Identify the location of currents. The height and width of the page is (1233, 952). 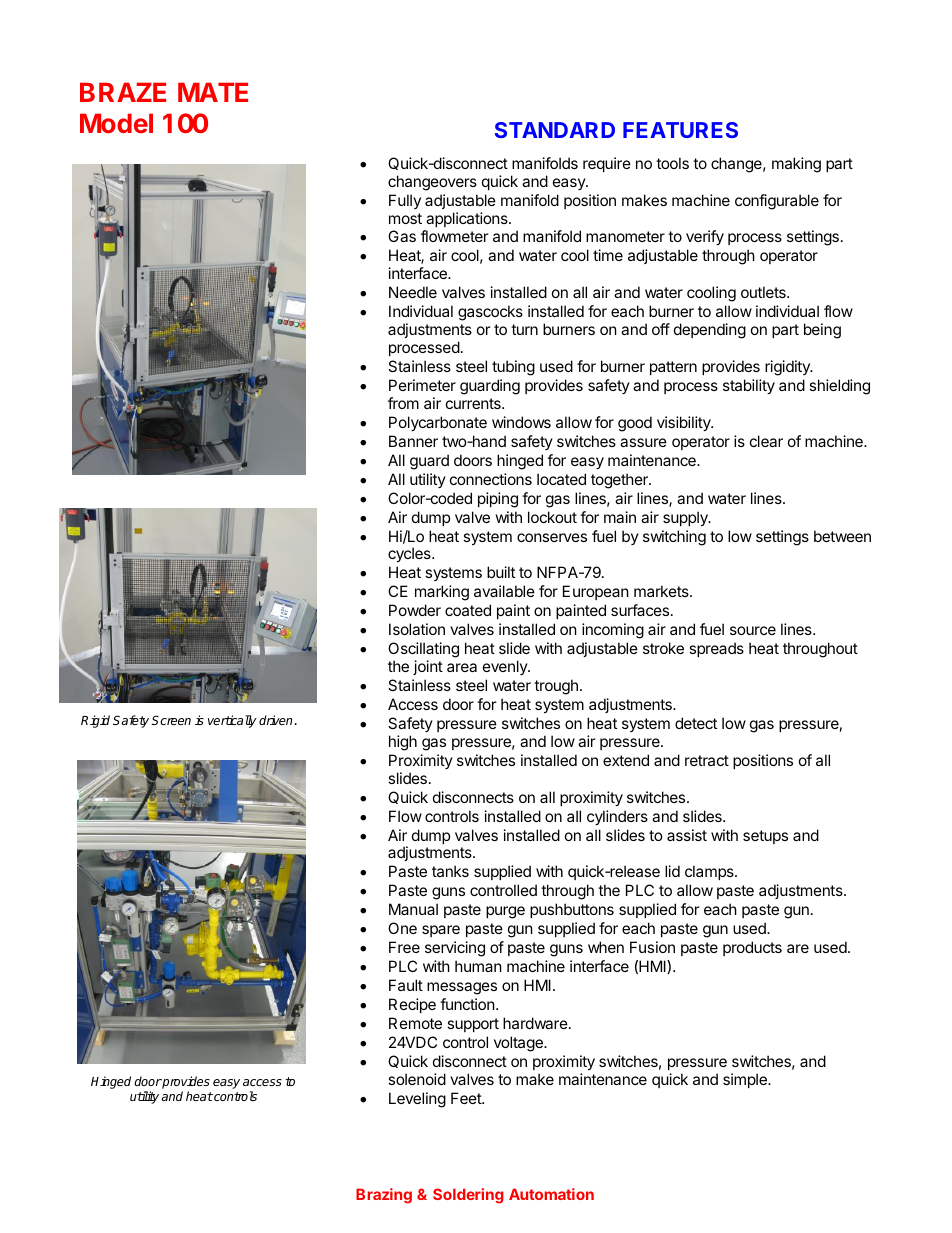
(474, 403).
